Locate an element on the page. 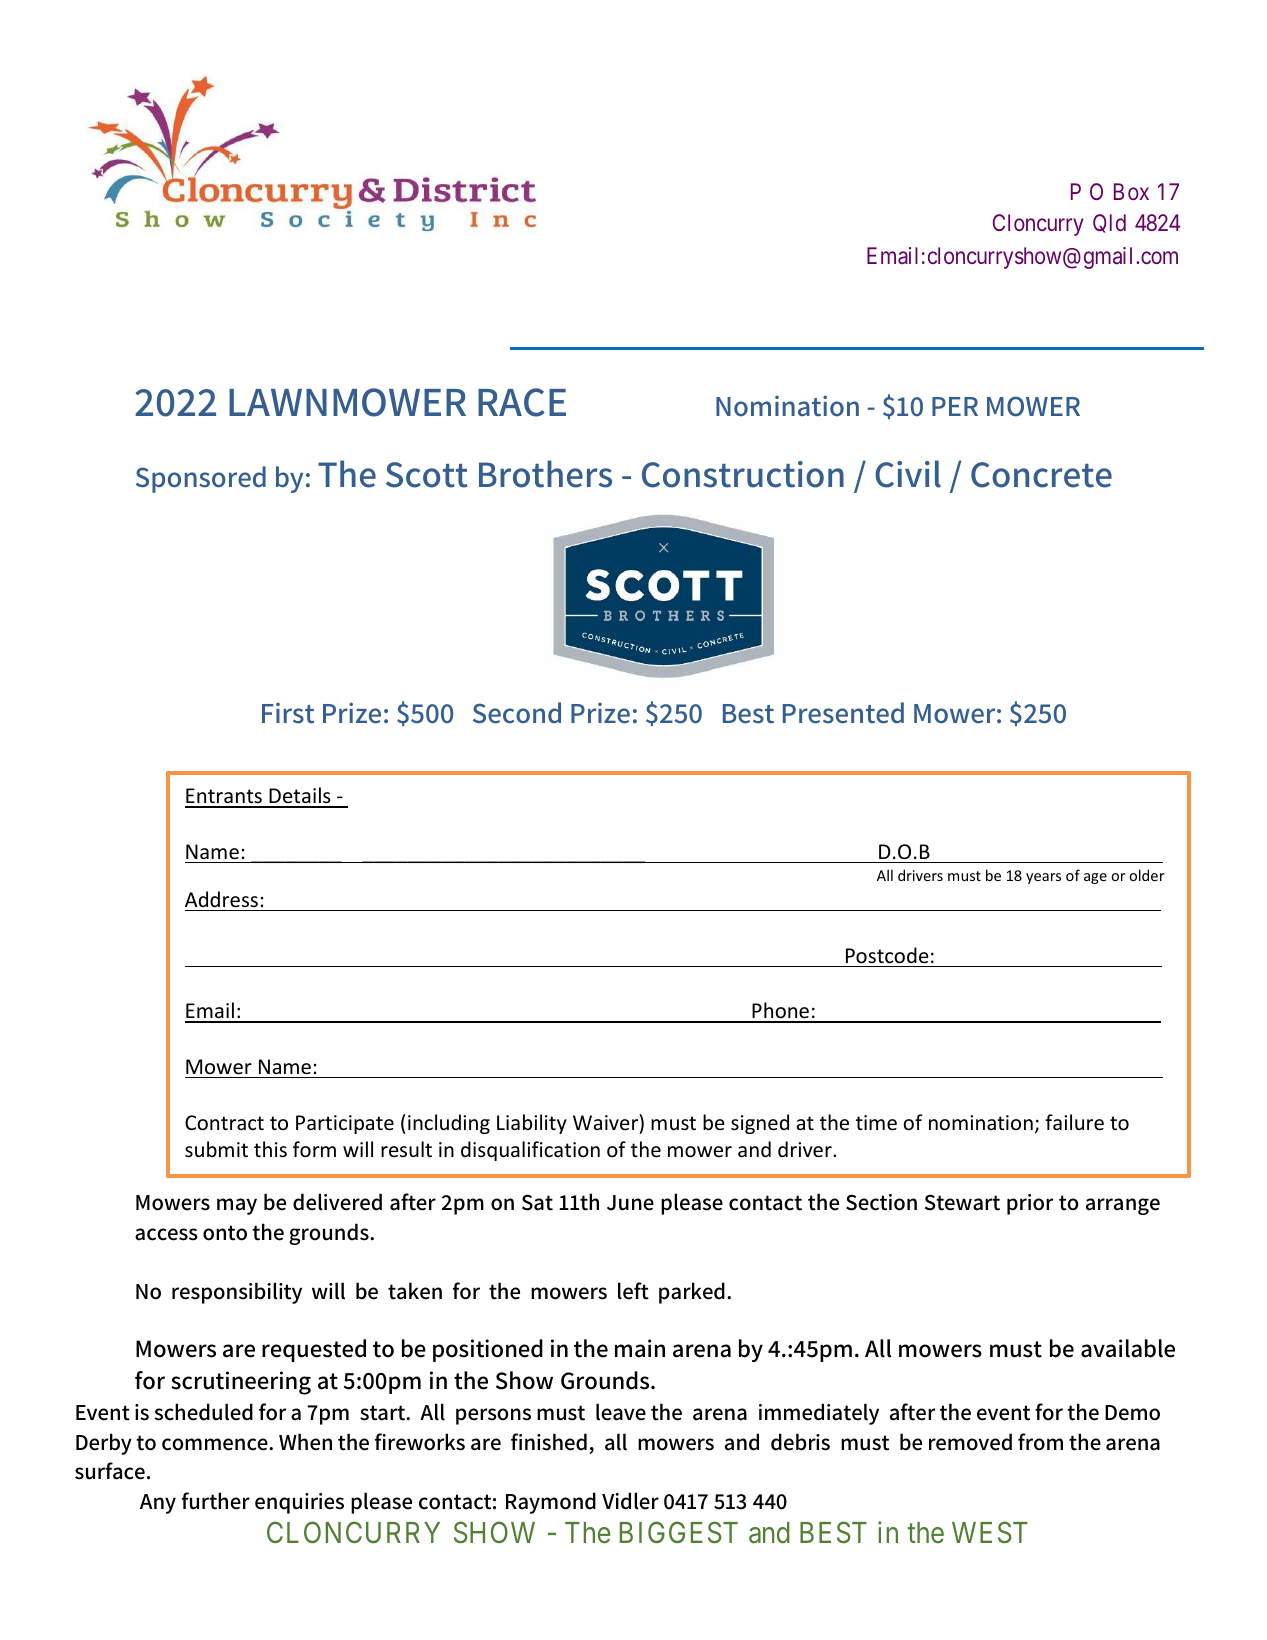 Image resolution: width=1267 pixels, height=1640 pixels. First is located at coordinates (288, 713).
